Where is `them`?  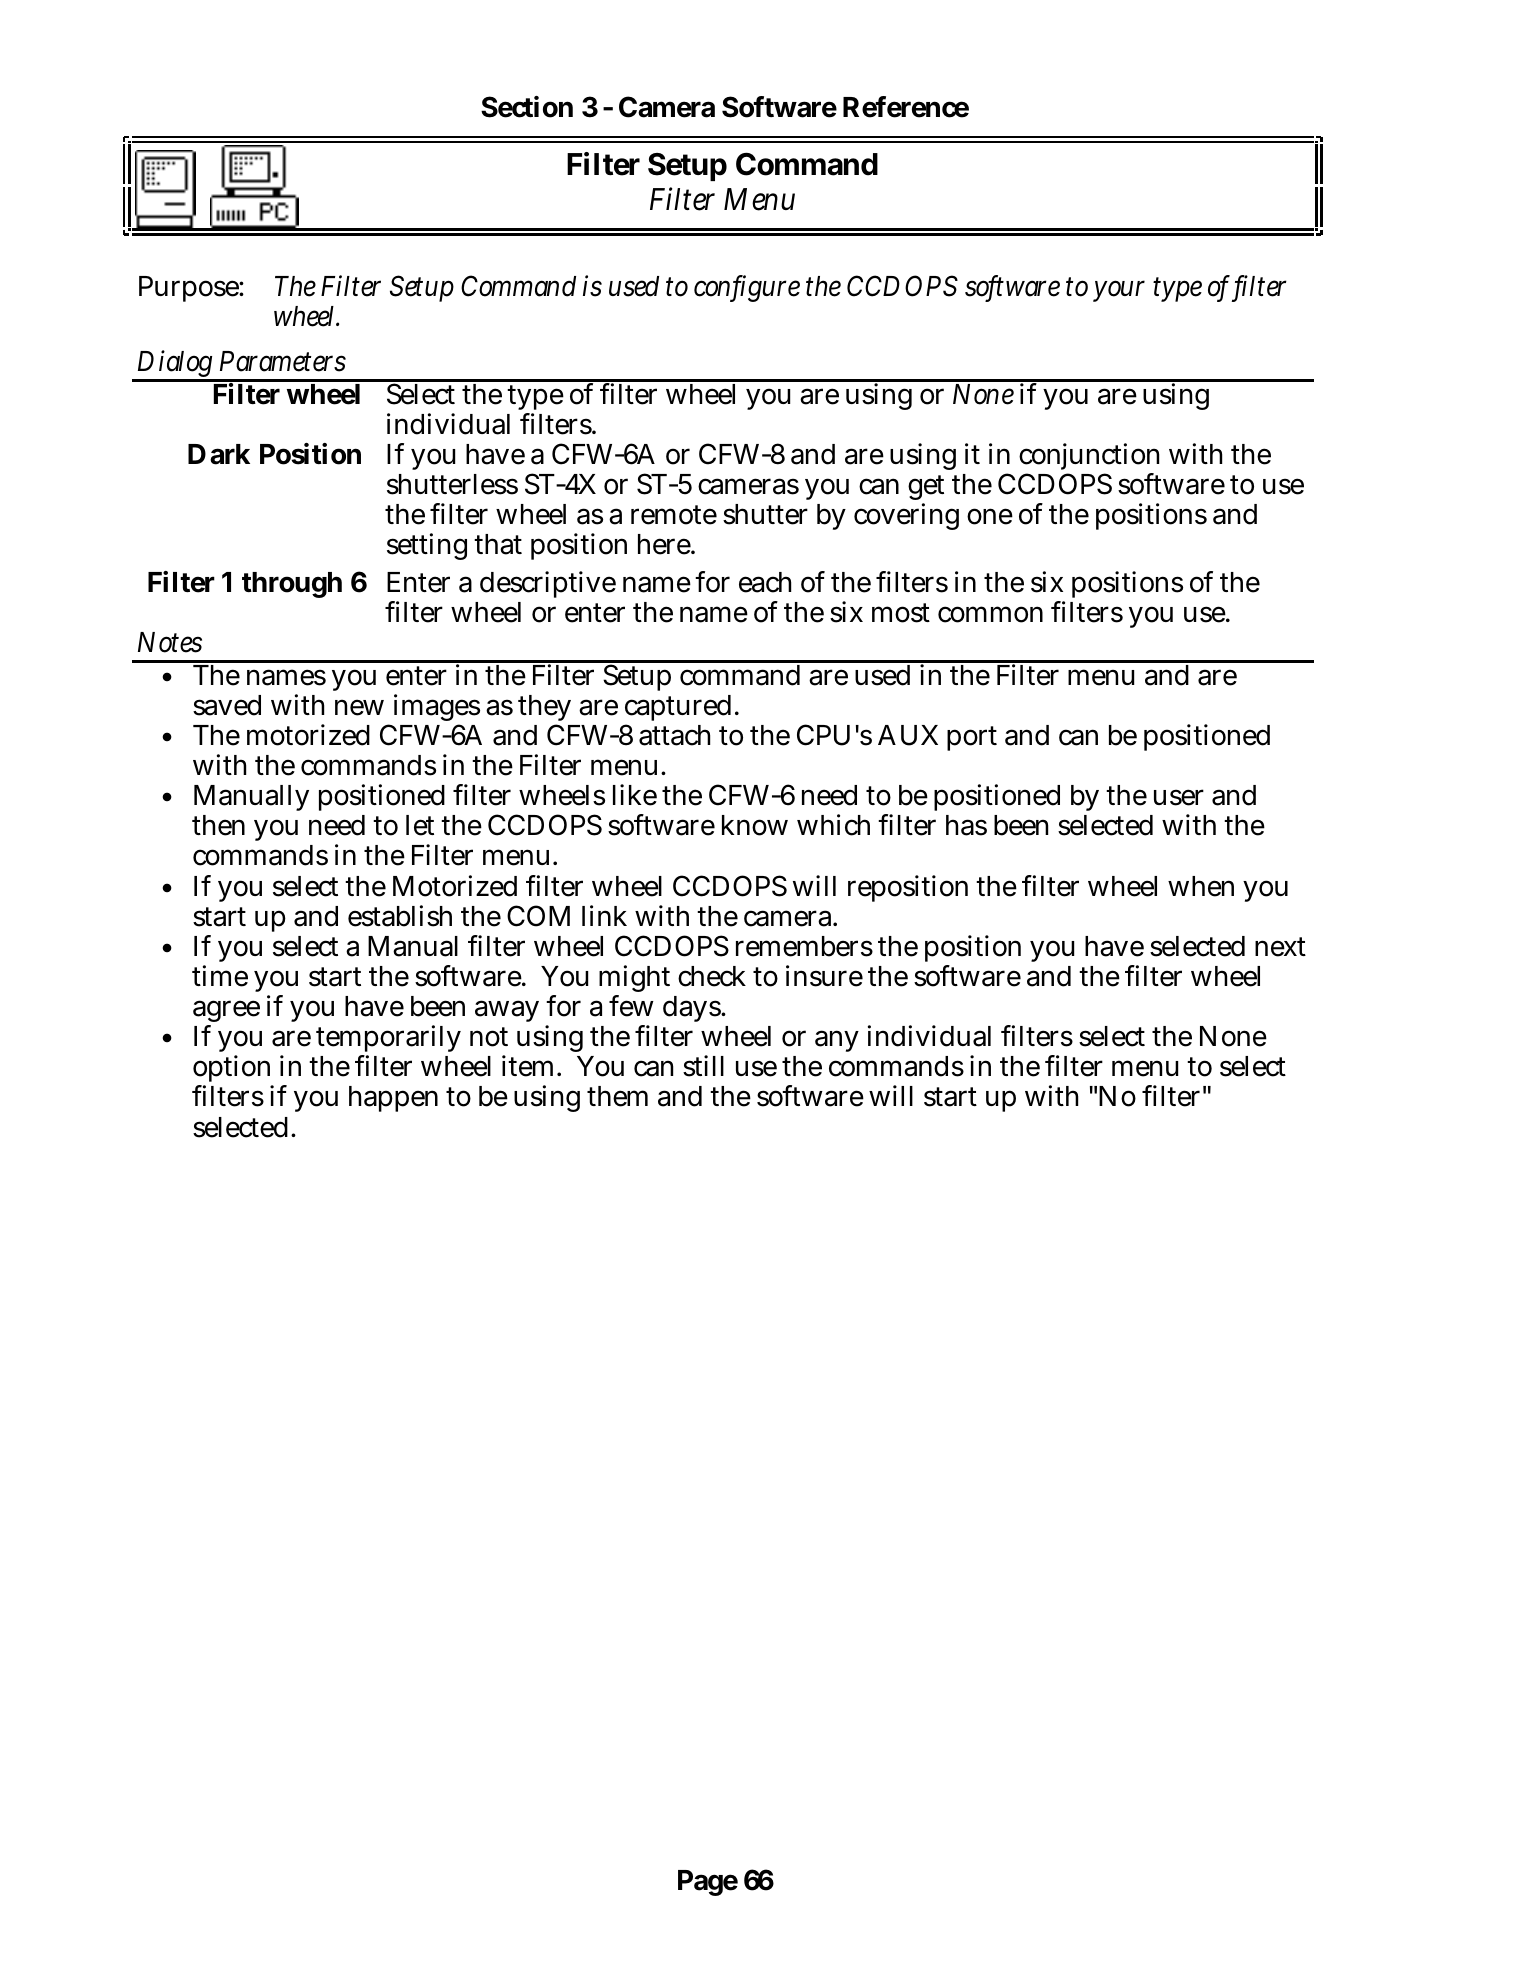
them is located at coordinates (617, 1096).
